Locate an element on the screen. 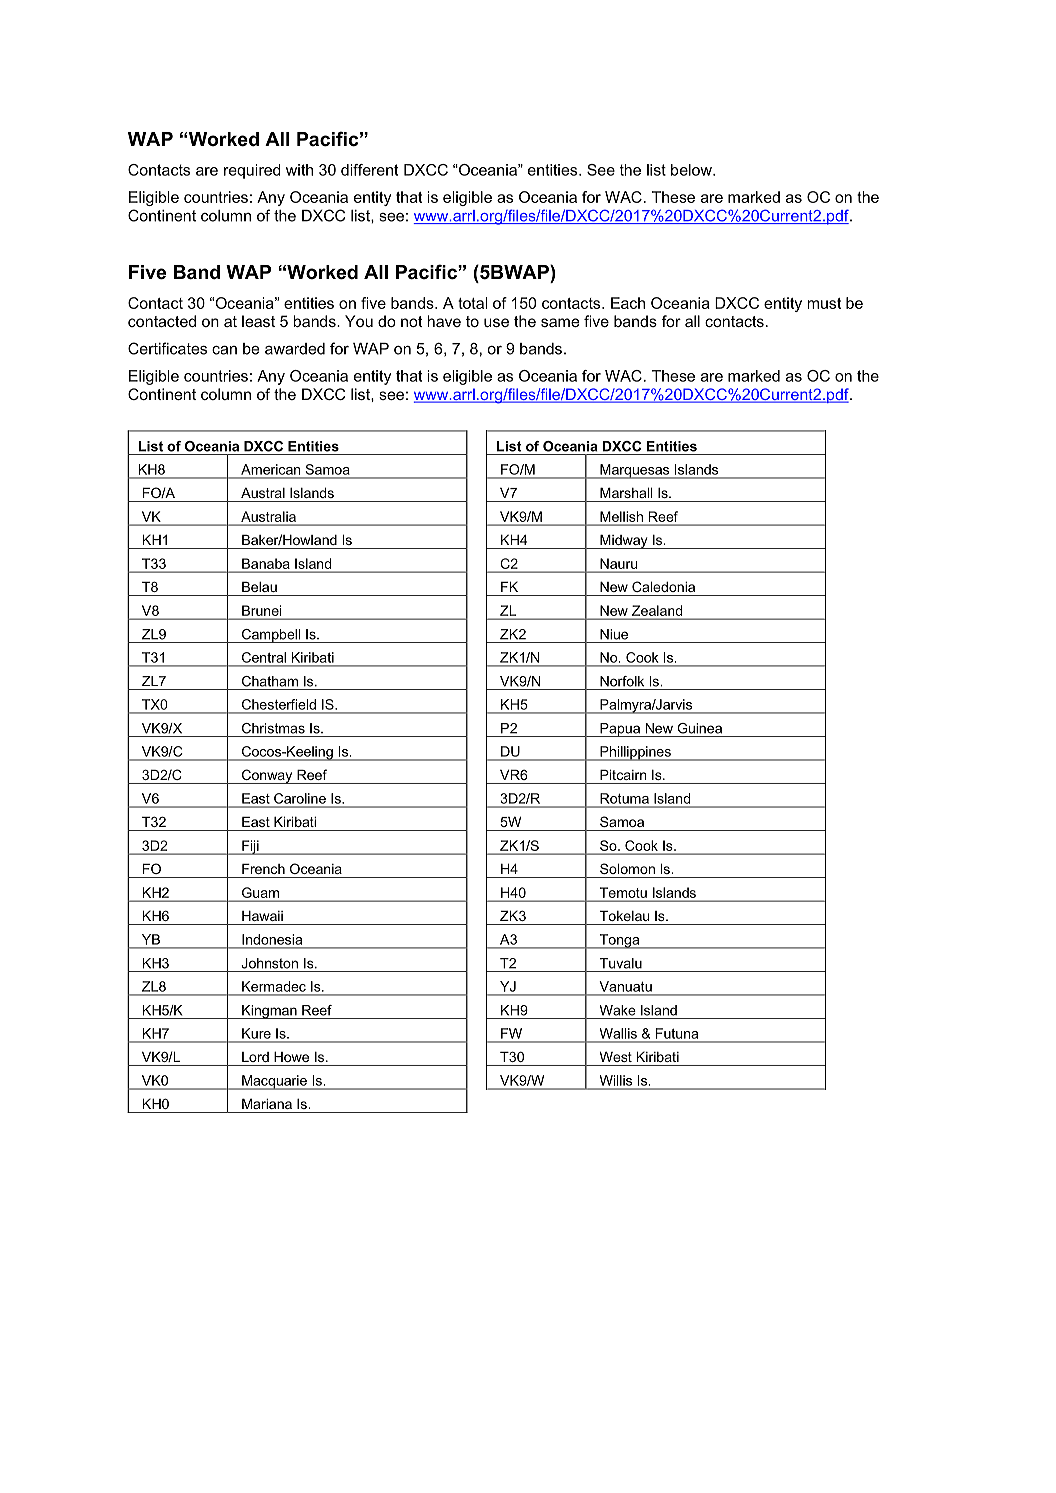 Image resolution: width=1056 pixels, height=1493 pixels. Guinea is located at coordinates (700, 728).
